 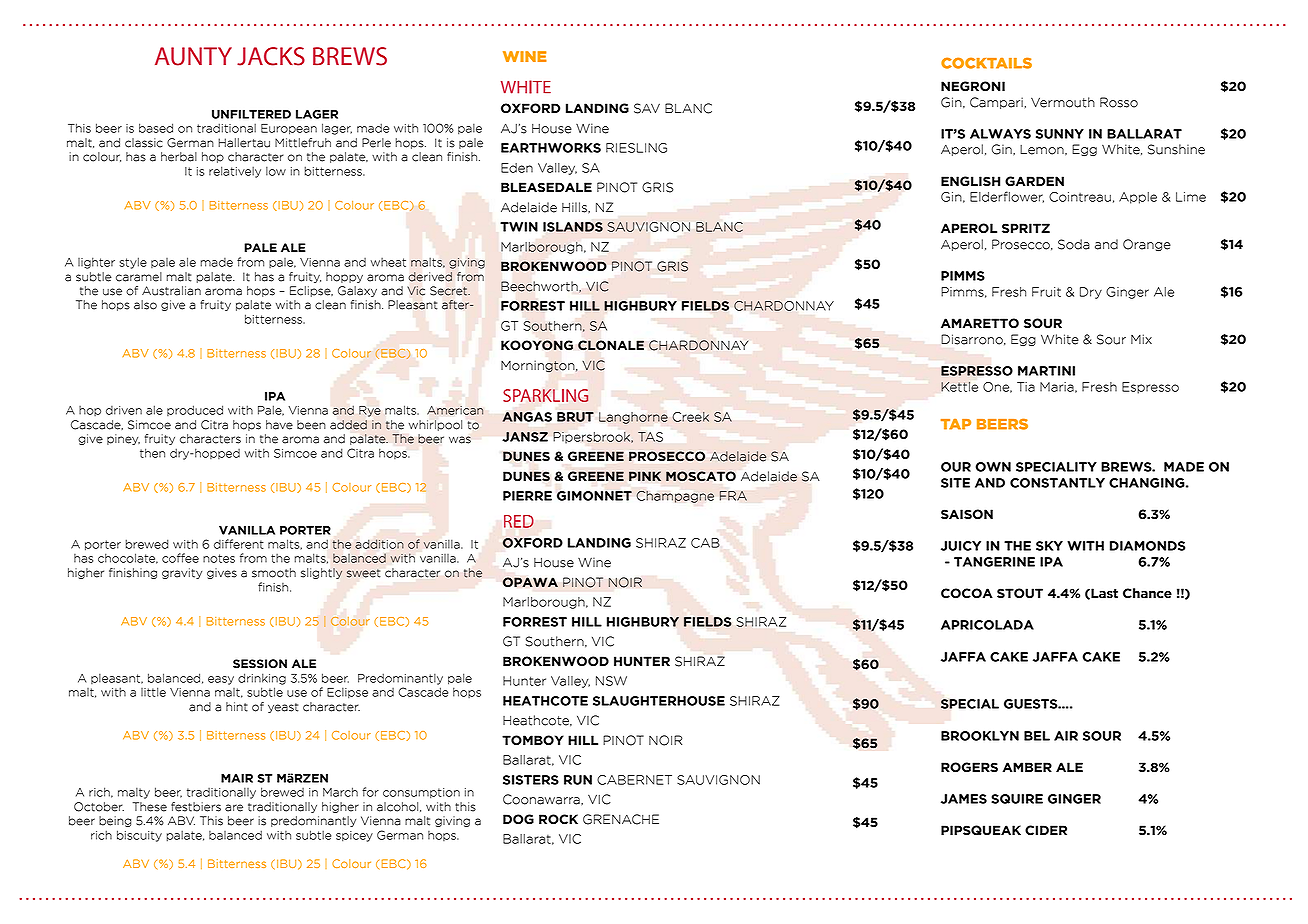 What do you see at coordinates (150, 807) in the screenshot?
I see `These` at bounding box center [150, 807].
